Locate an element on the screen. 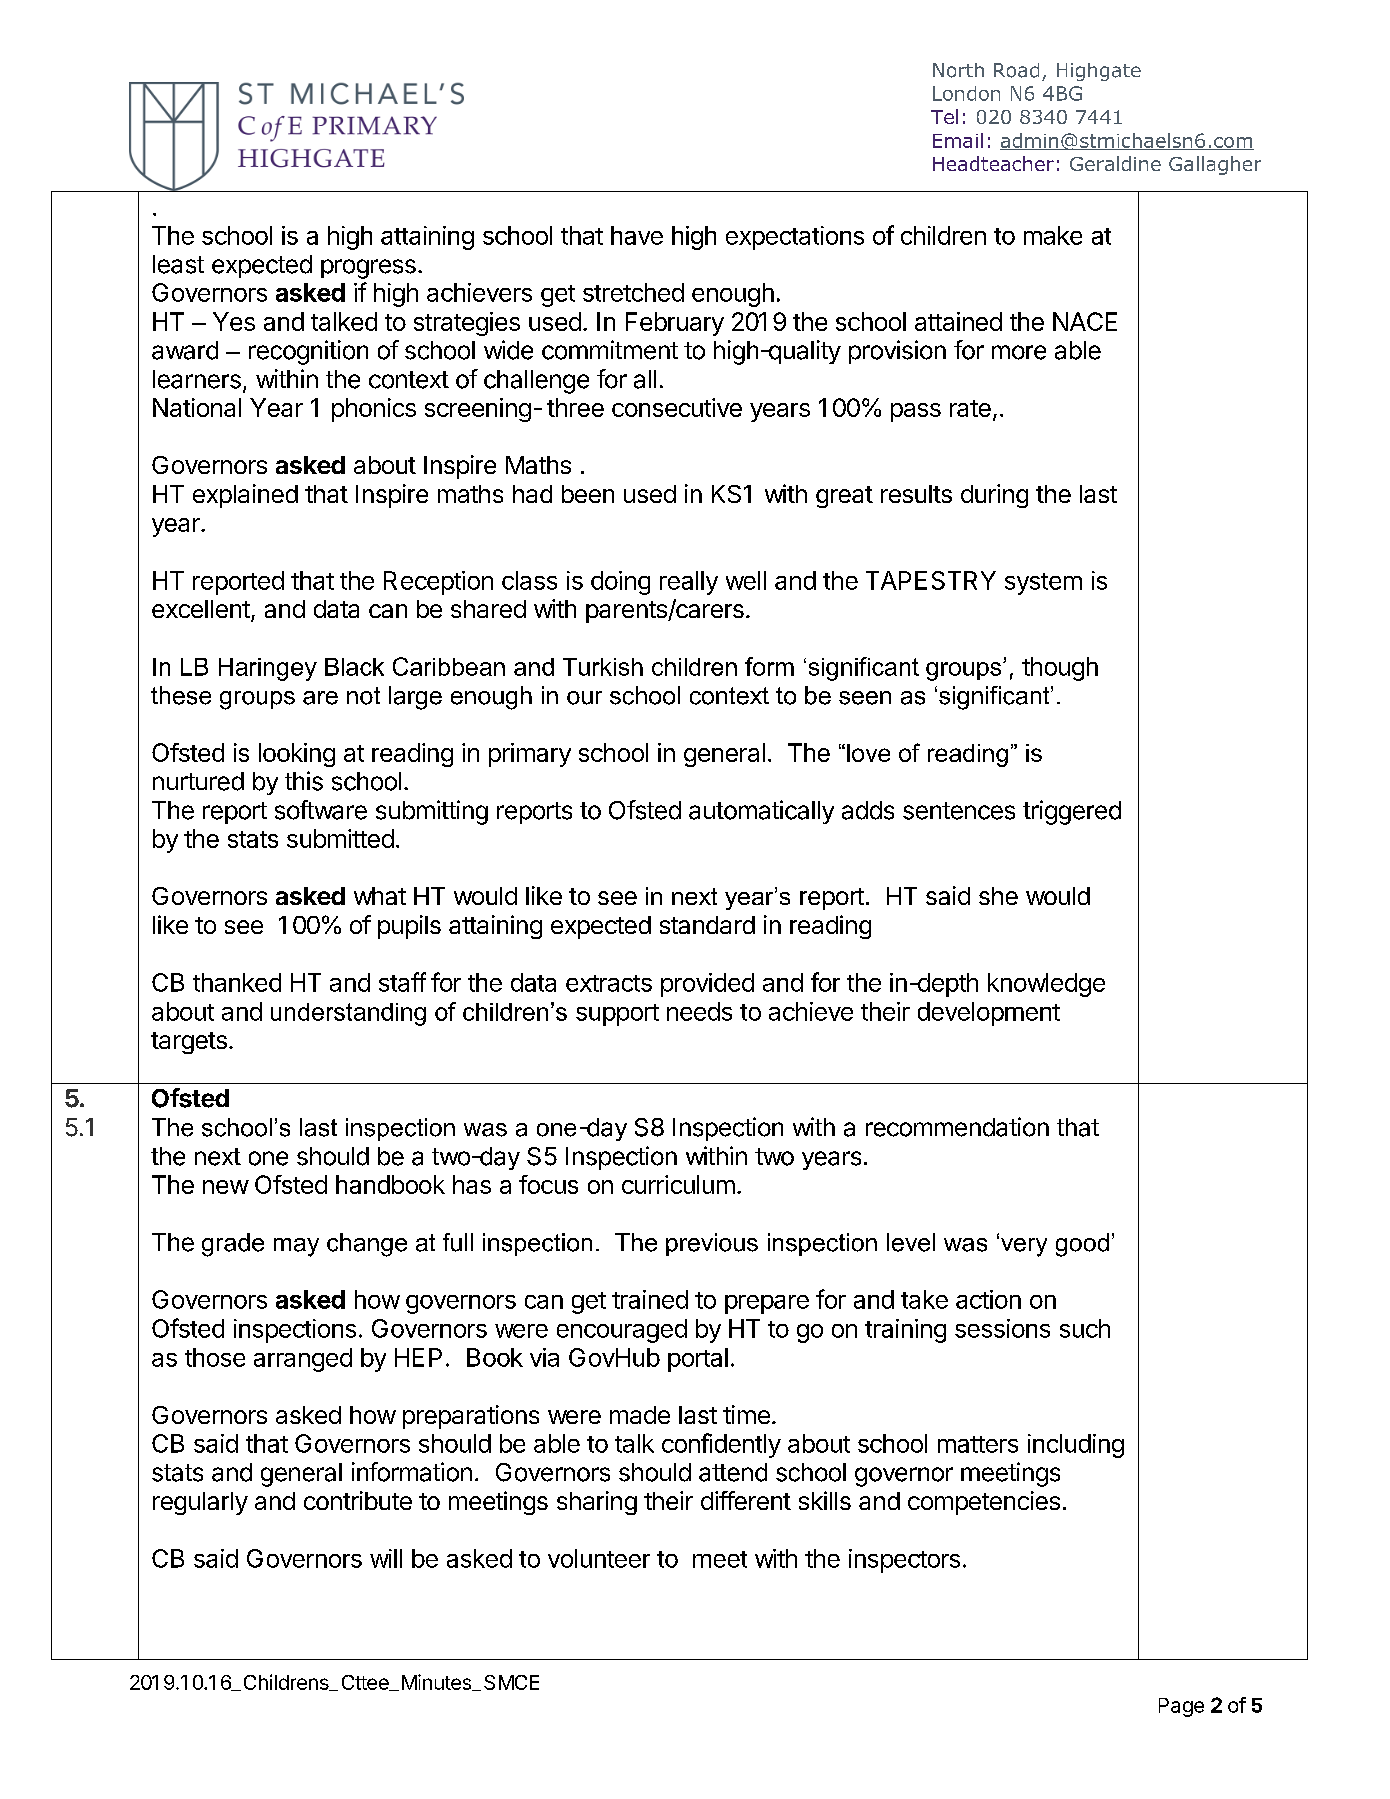  arranged is located at coordinates (303, 1360).
